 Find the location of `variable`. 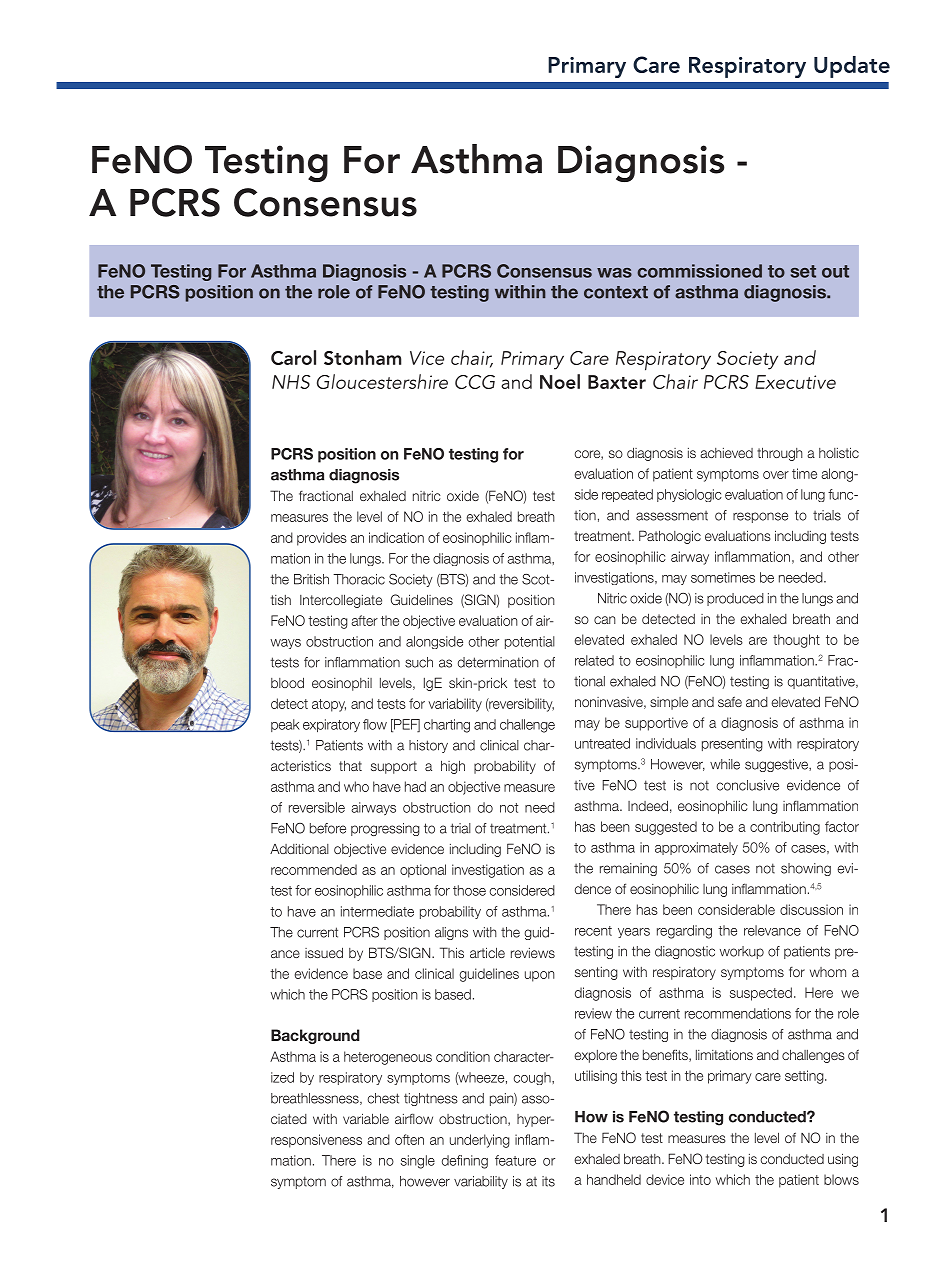

variable is located at coordinates (366, 1118).
